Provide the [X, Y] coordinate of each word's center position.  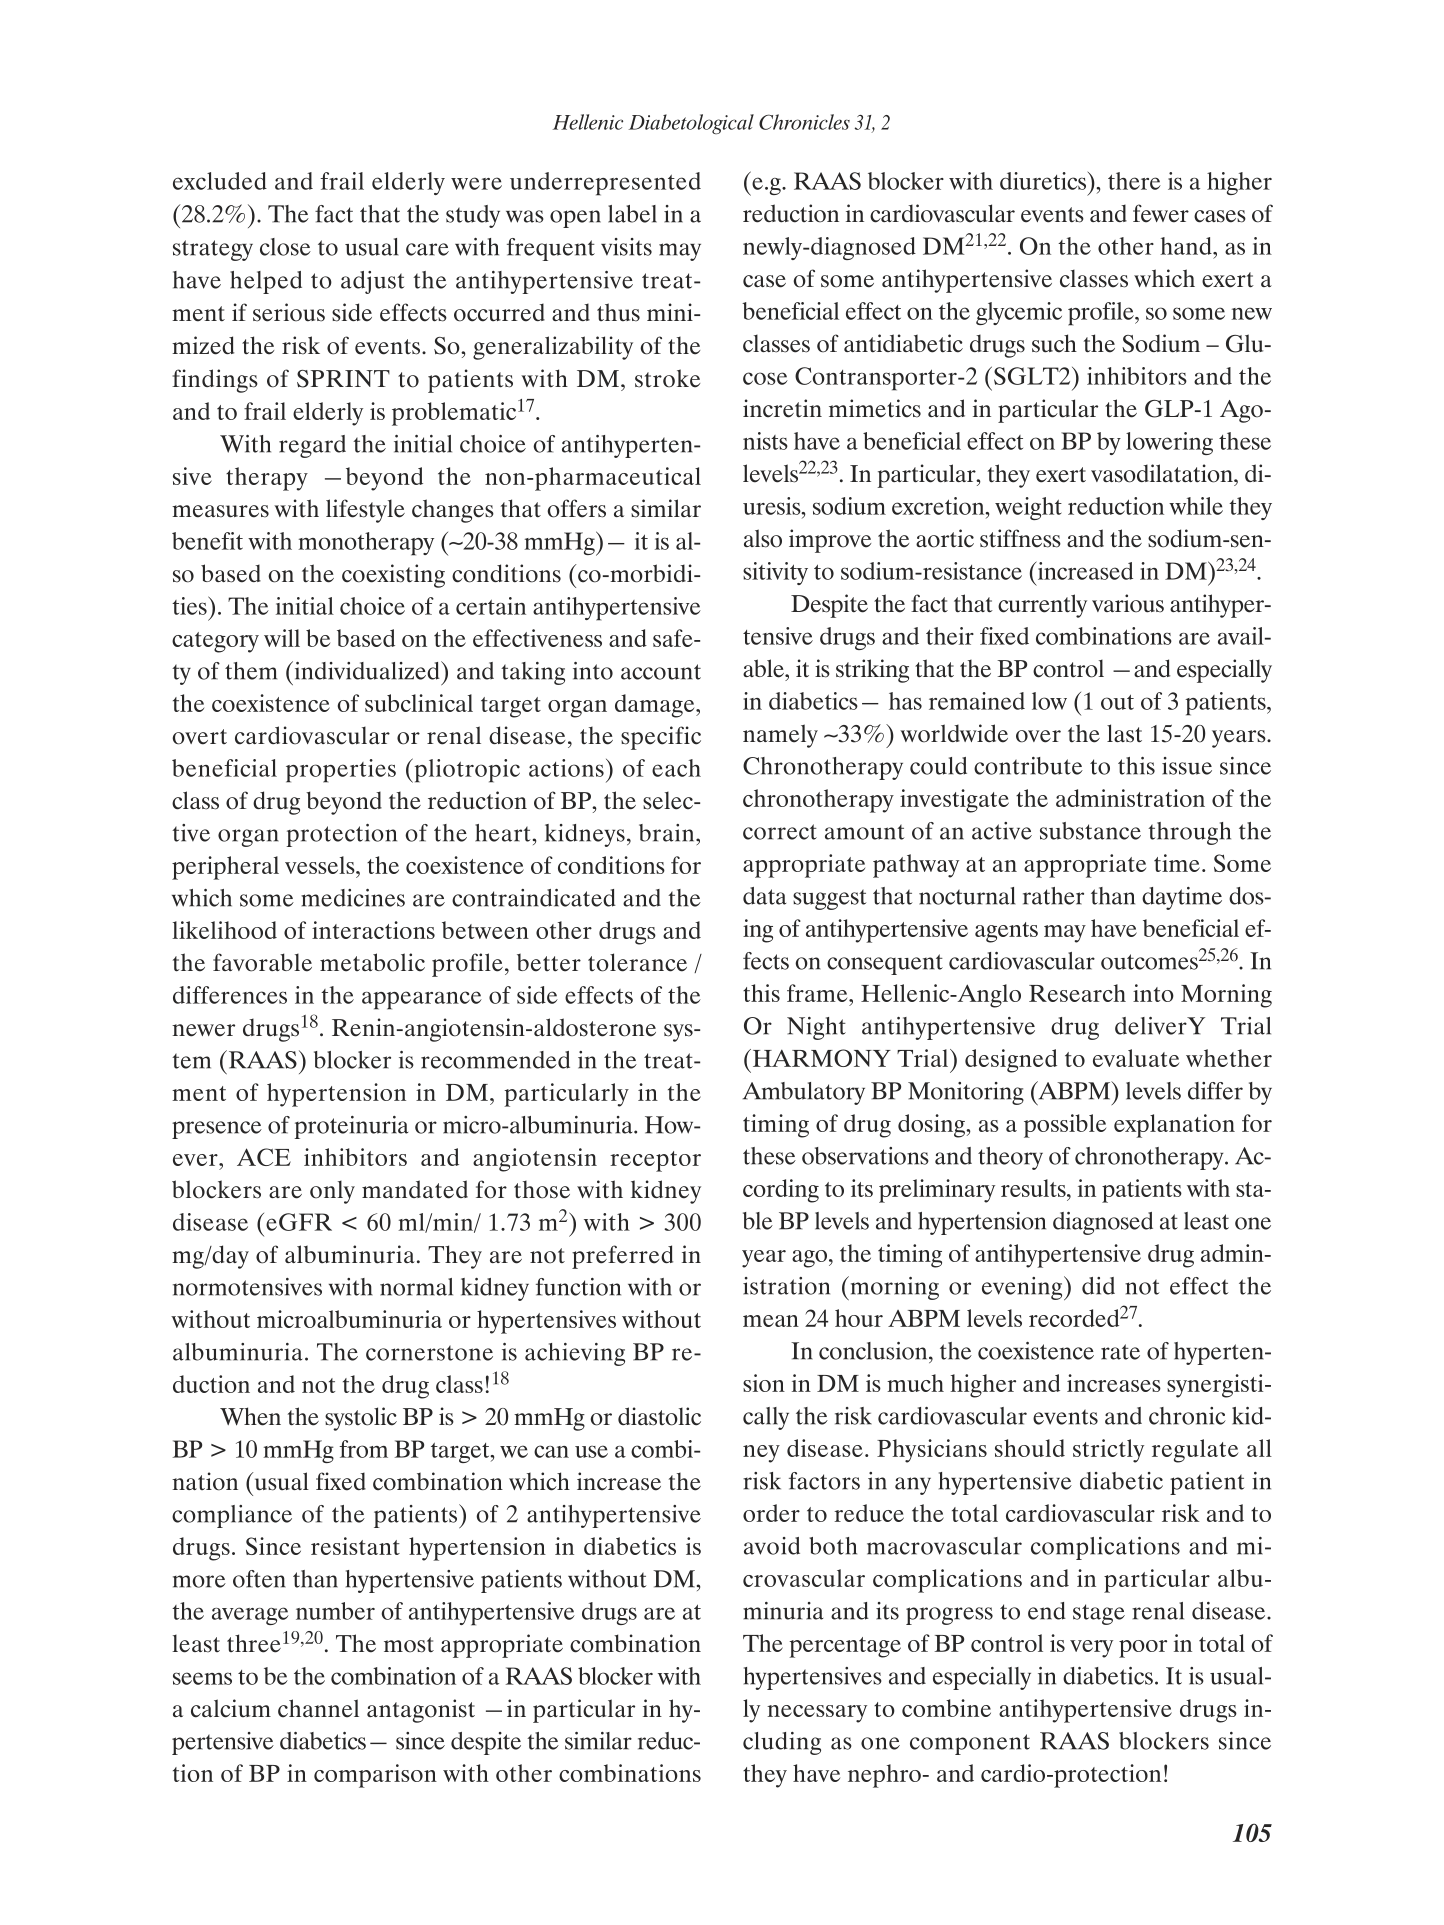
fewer [1161, 213]
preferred [622, 1257]
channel [318, 1708]
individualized [367, 670]
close [285, 247]
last [1124, 733]
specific [661, 738]
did [1098, 1286]
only [332, 1192]
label [632, 214]
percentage [845, 1647]
